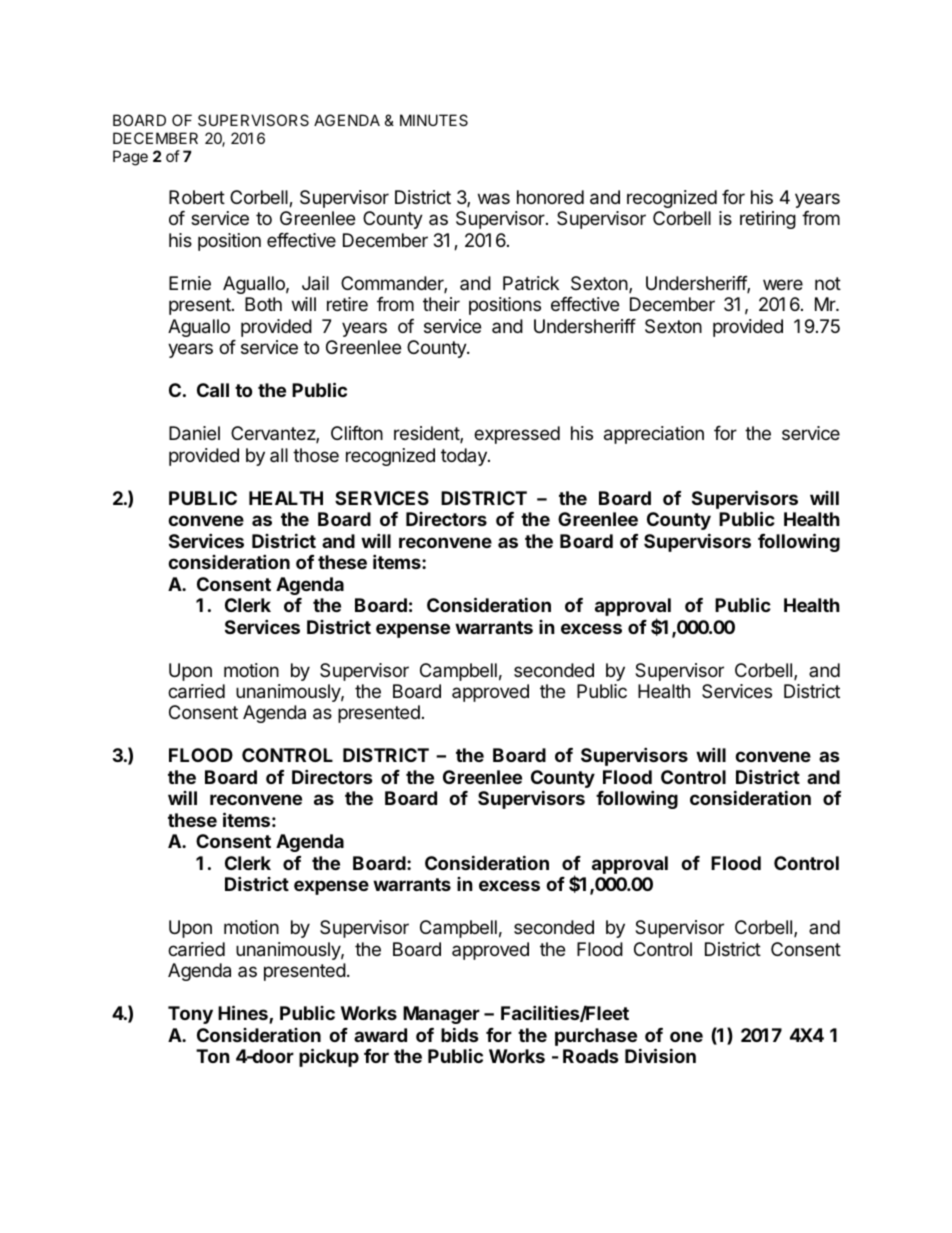 This screenshot has height=1233, width=952. Describe the element at coordinates (460, 1034) in the screenshot. I see `bids` at that location.
